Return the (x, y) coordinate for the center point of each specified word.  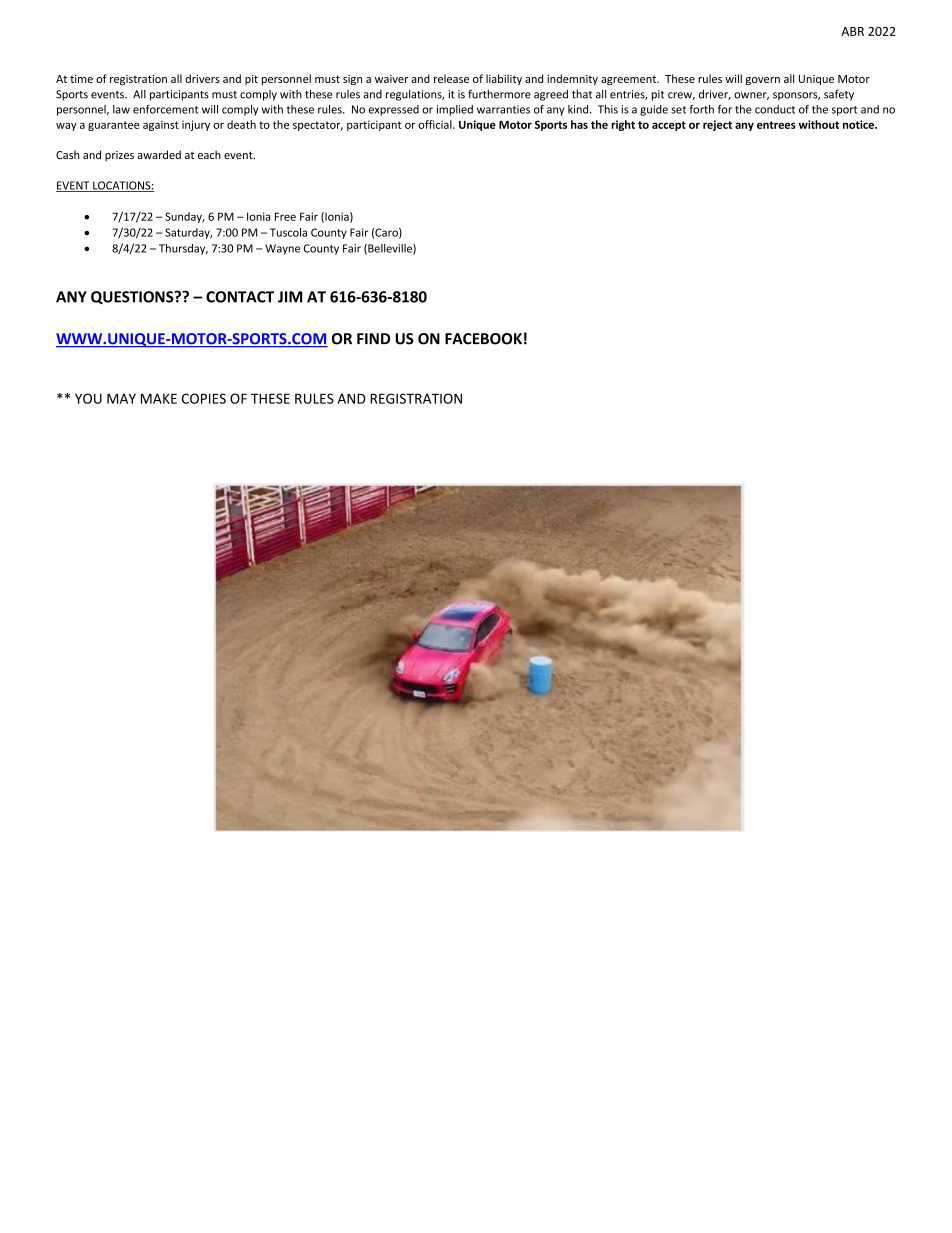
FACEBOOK (483, 339)
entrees (776, 125)
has (579, 124)
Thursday (183, 249)
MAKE (159, 398)
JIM (290, 297)
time (81, 79)
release (451, 78)
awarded (159, 154)
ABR (852, 31)
